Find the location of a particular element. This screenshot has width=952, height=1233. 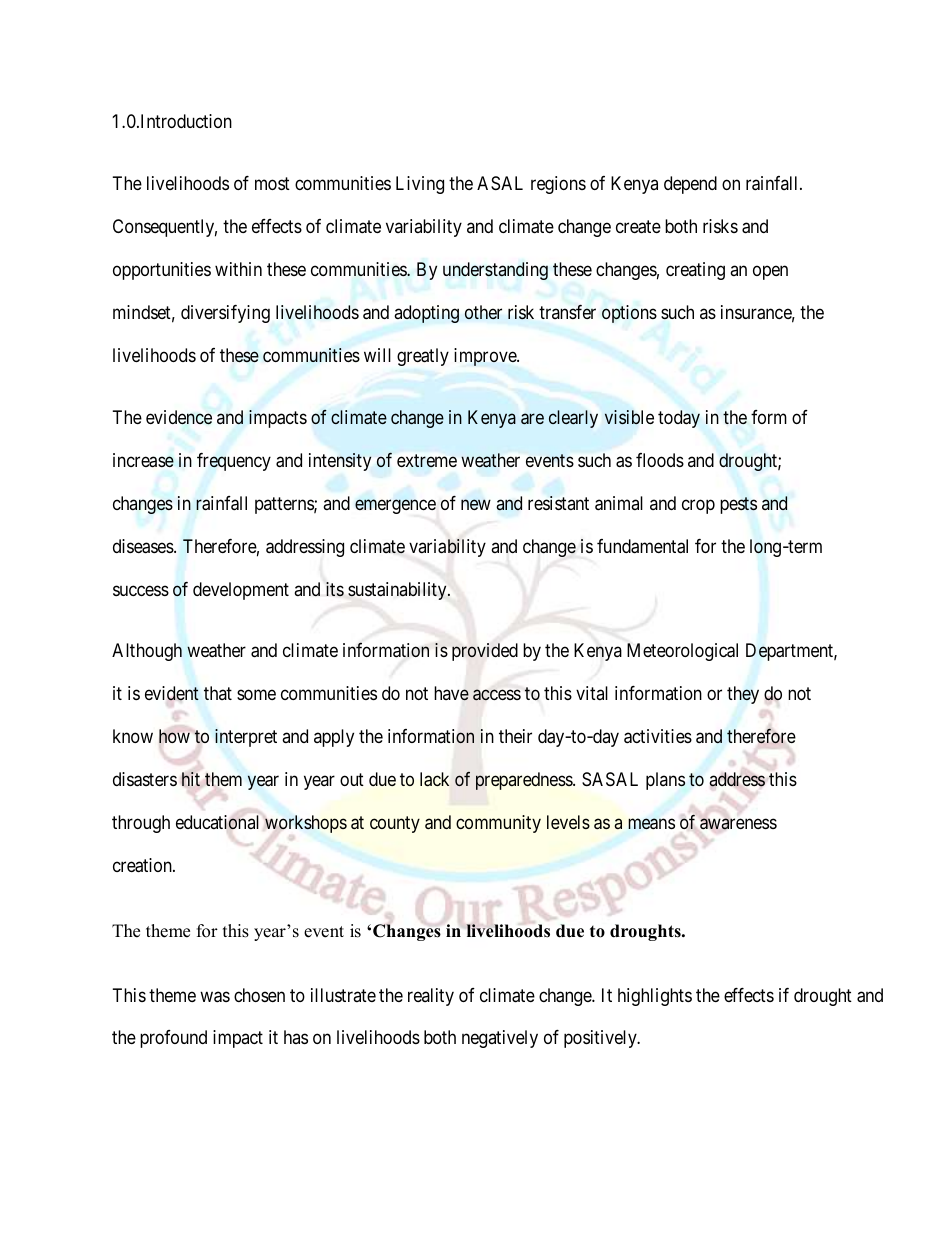

greatly is located at coordinates (423, 357).
